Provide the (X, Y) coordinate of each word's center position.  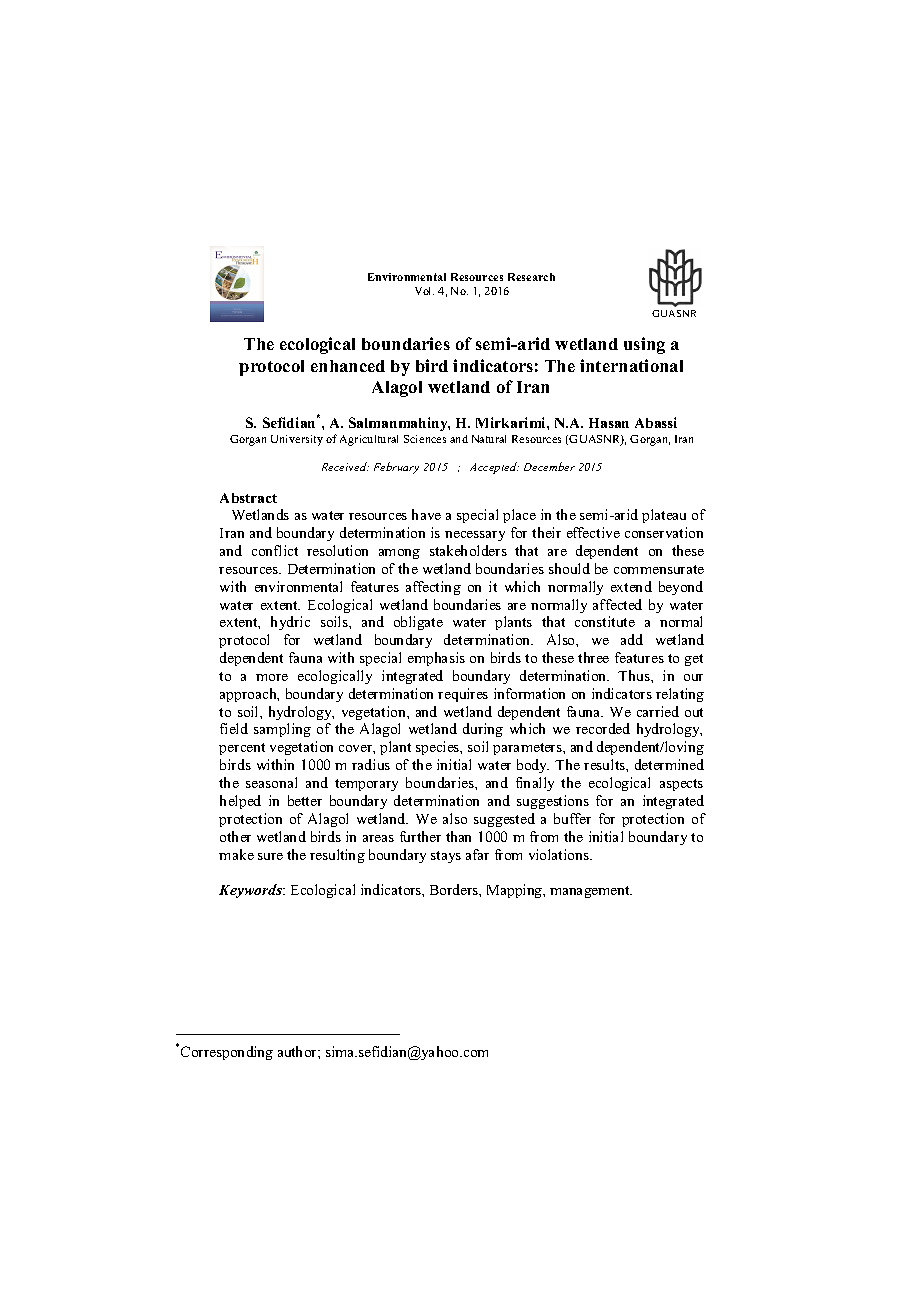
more (272, 677)
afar (477, 854)
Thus (635, 675)
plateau (664, 516)
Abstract (248, 498)
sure (270, 856)
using (644, 345)
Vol (424, 291)
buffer (572, 818)
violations (560, 854)
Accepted (494, 468)
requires (463, 695)
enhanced (348, 366)
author (298, 1051)
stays (446, 857)
